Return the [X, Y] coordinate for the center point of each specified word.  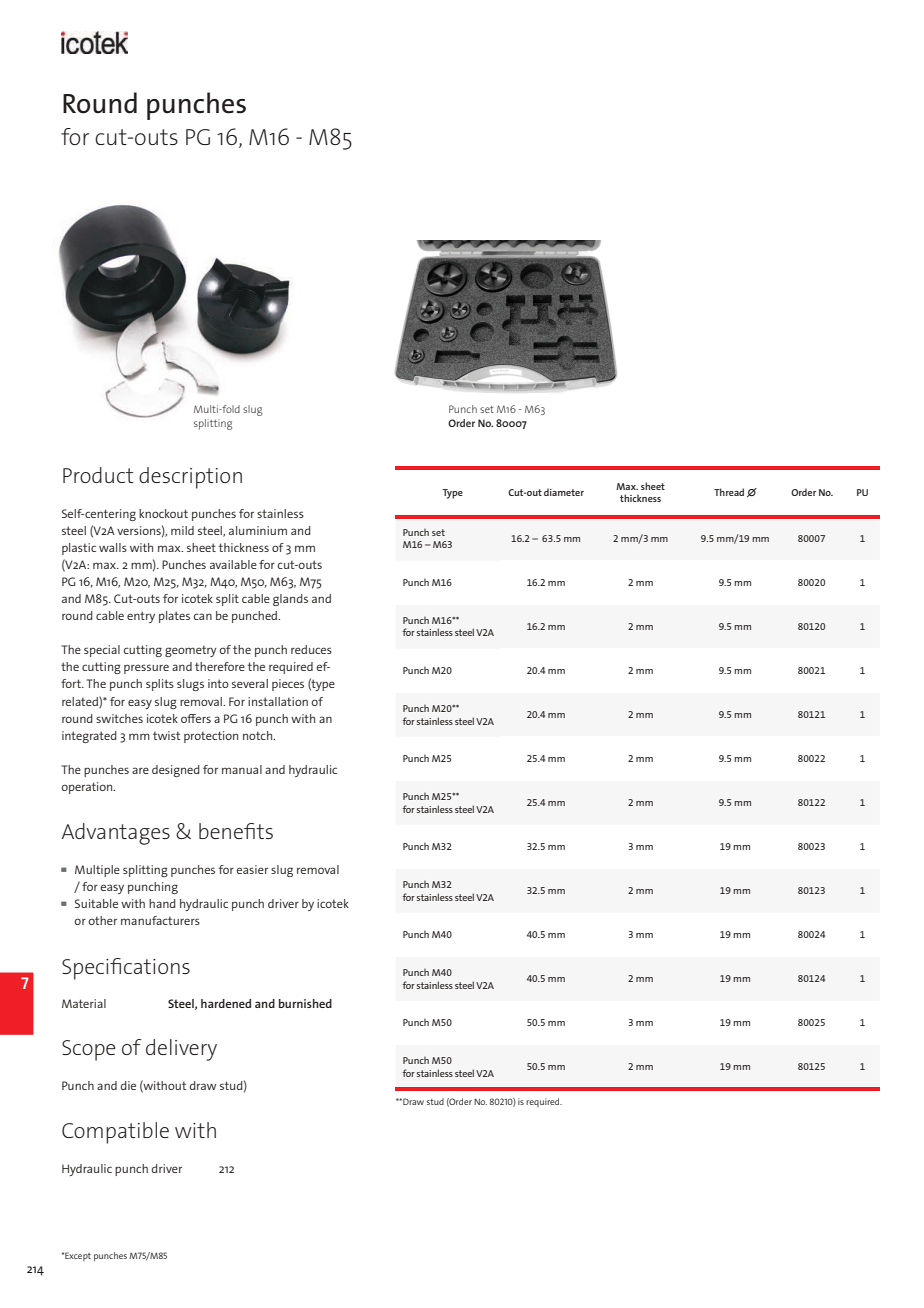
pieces [288, 685]
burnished [305, 1003]
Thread [729, 492]
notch [259, 735]
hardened [226, 1003]
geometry [191, 651]
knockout [163, 513]
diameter [564, 492]
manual [242, 769]
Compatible [115, 1133]
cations [157, 966]
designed [176, 771]
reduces [311, 649]
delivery [181, 1050]
